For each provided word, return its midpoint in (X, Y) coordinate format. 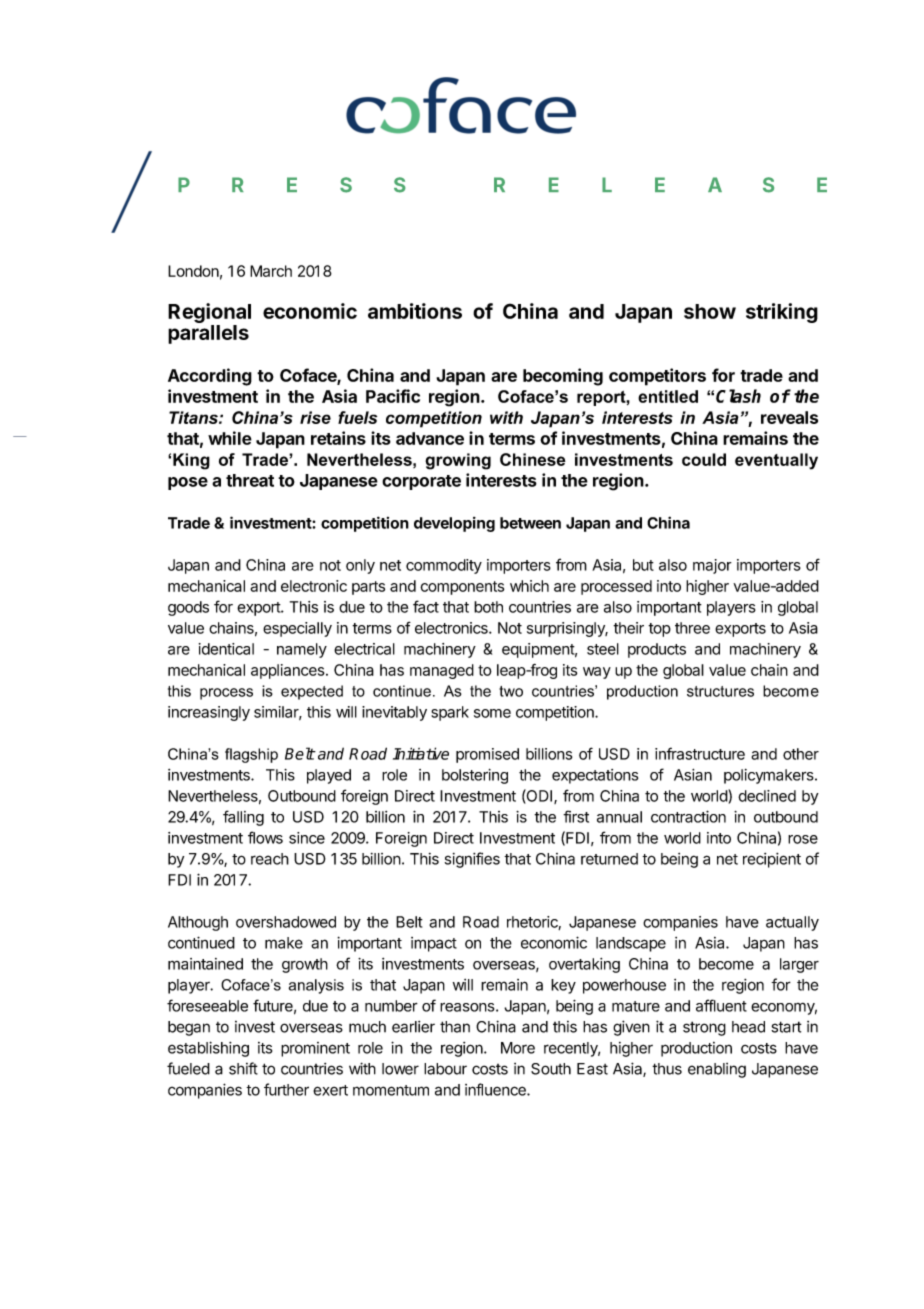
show (710, 311)
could (704, 459)
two (511, 691)
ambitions (415, 311)
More (518, 1048)
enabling (717, 1070)
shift (243, 1068)
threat (250, 480)
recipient (772, 860)
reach (270, 859)
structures (720, 691)
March (271, 271)
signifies (472, 860)
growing (458, 461)
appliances (289, 671)
